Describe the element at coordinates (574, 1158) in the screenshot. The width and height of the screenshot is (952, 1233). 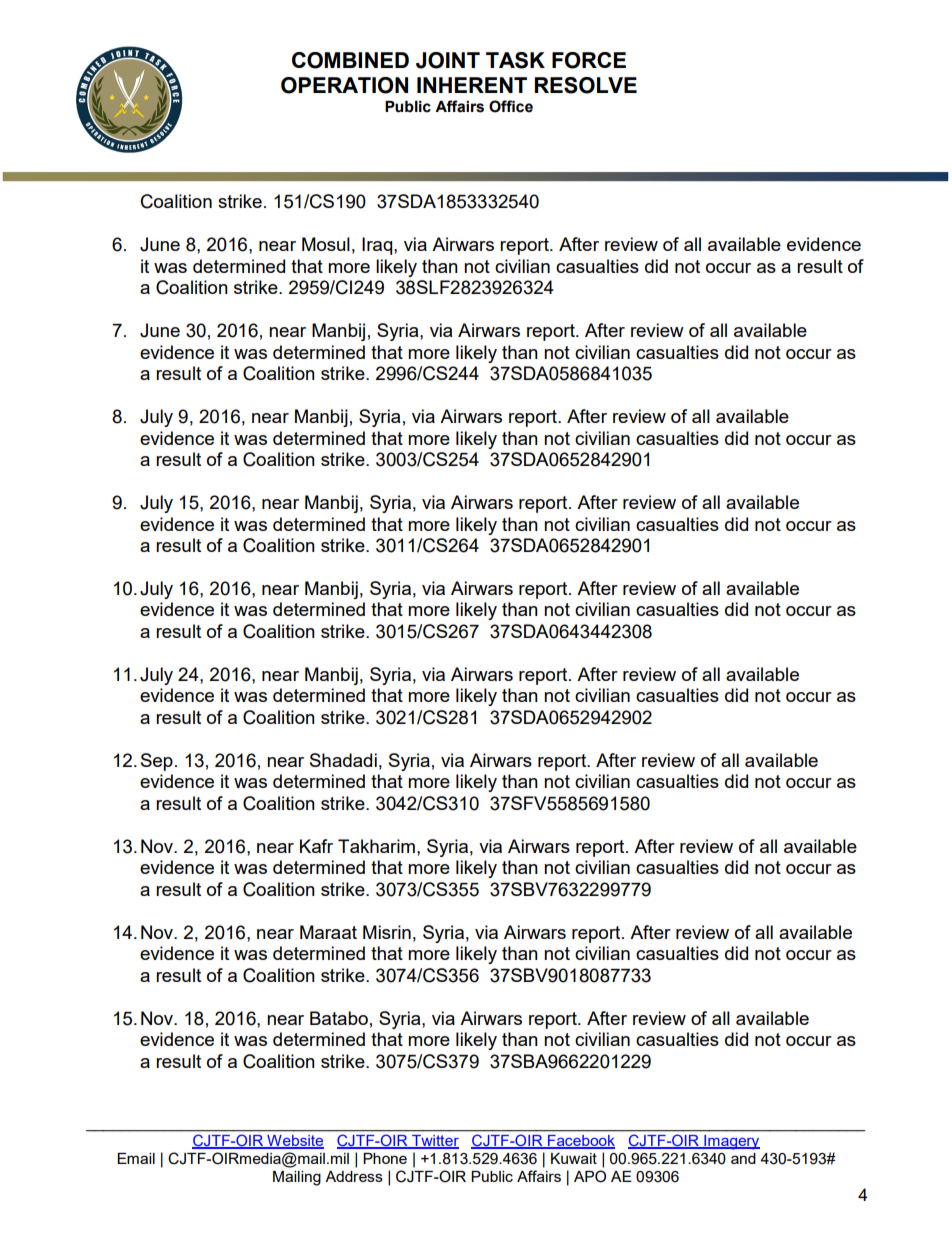
I see `Kuwait` at that location.
